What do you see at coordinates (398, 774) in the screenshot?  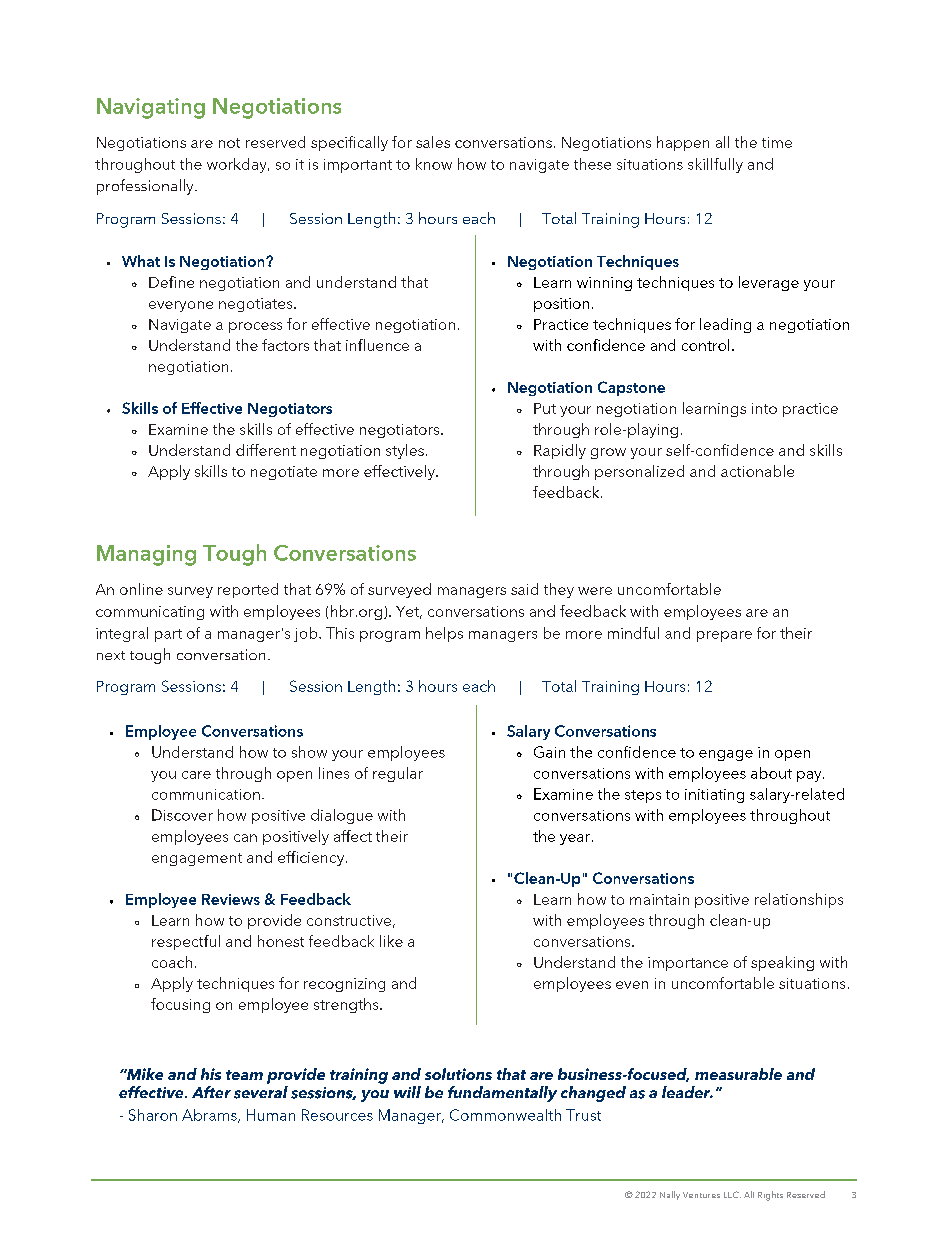 I see `regular` at bounding box center [398, 774].
